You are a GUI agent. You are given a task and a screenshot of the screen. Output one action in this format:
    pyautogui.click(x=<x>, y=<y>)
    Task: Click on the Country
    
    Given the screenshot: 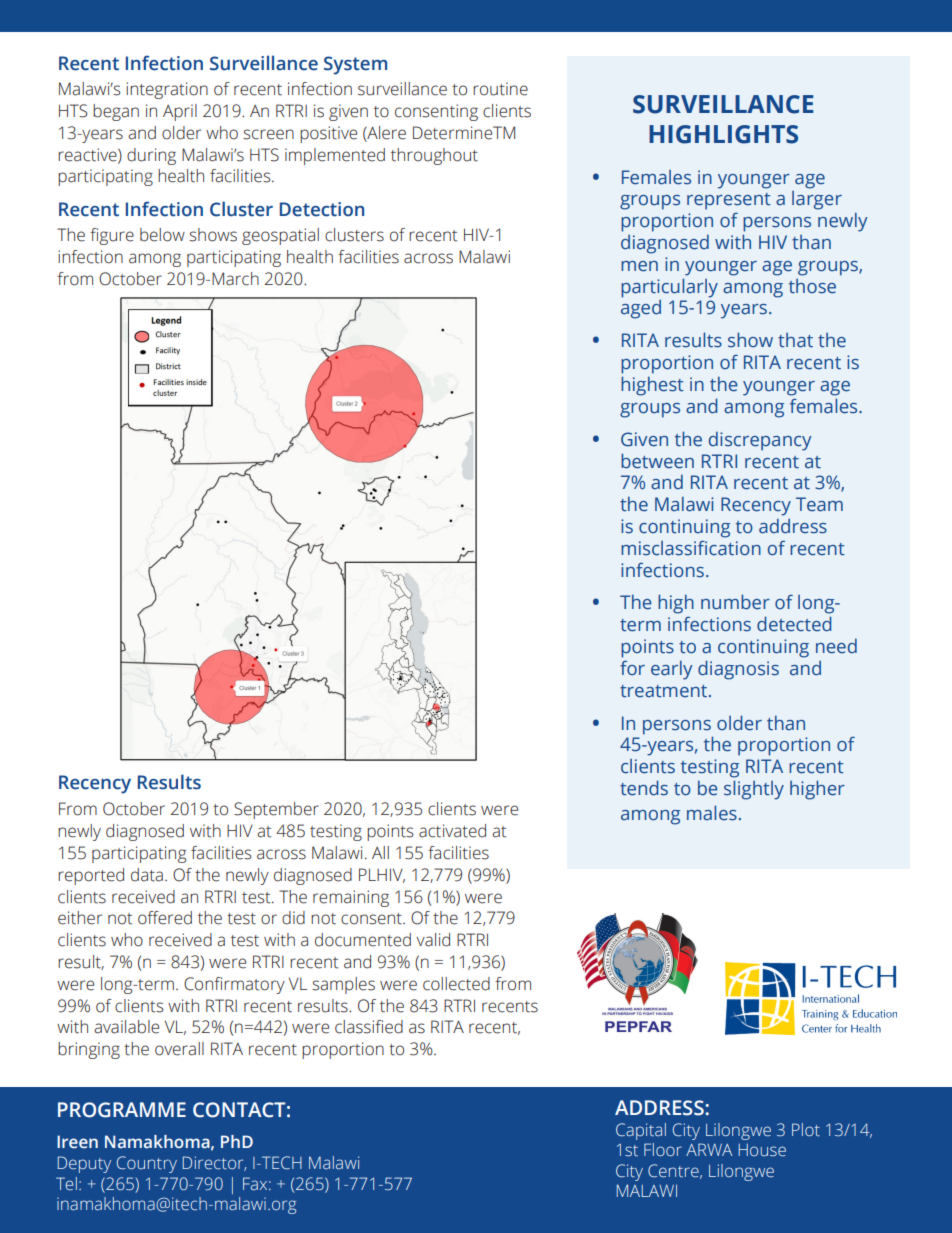 What is the action you would take?
    pyautogui.click(x=147, y=1164)
